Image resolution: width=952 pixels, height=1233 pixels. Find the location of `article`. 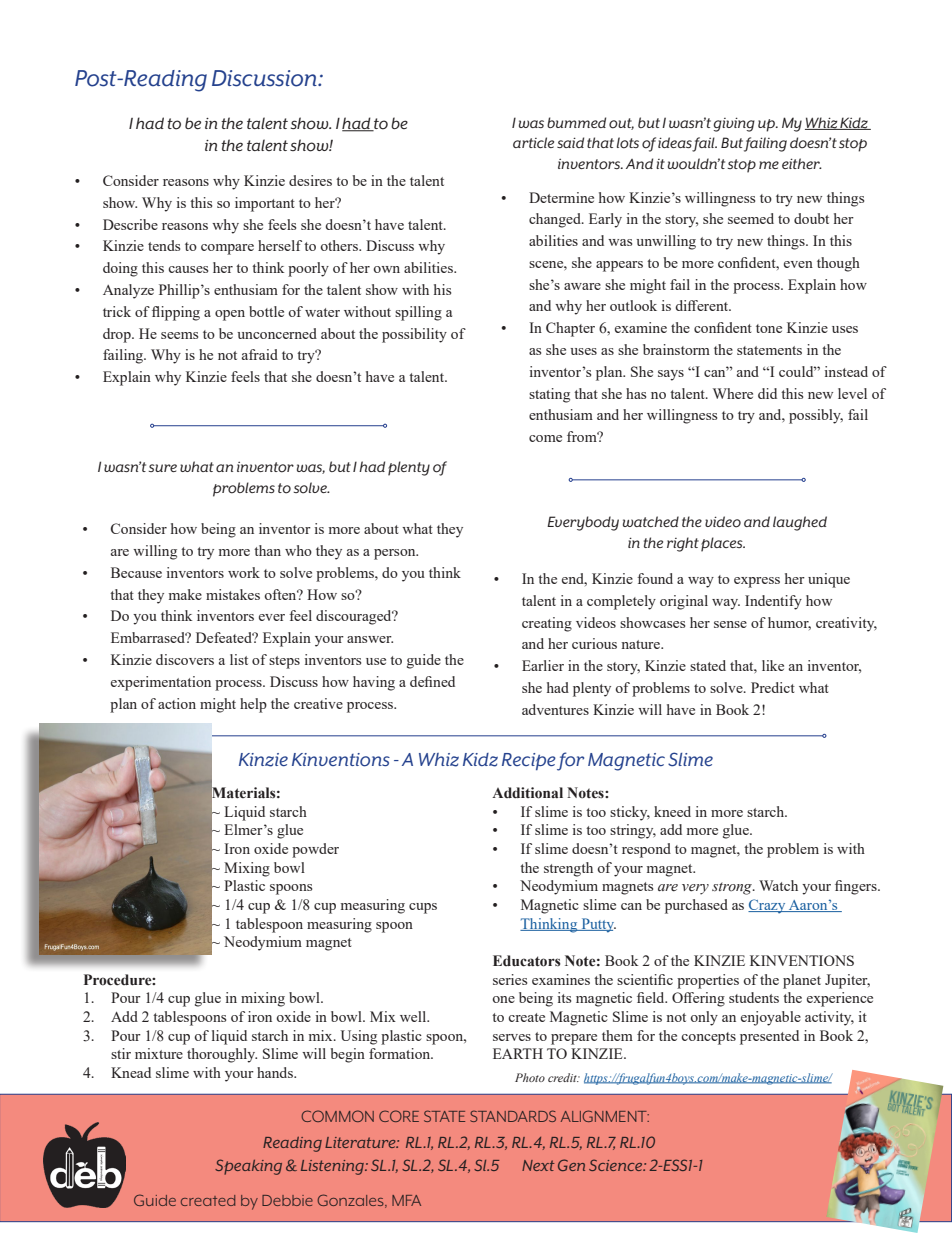

article is located at coordinates (533, 142).
